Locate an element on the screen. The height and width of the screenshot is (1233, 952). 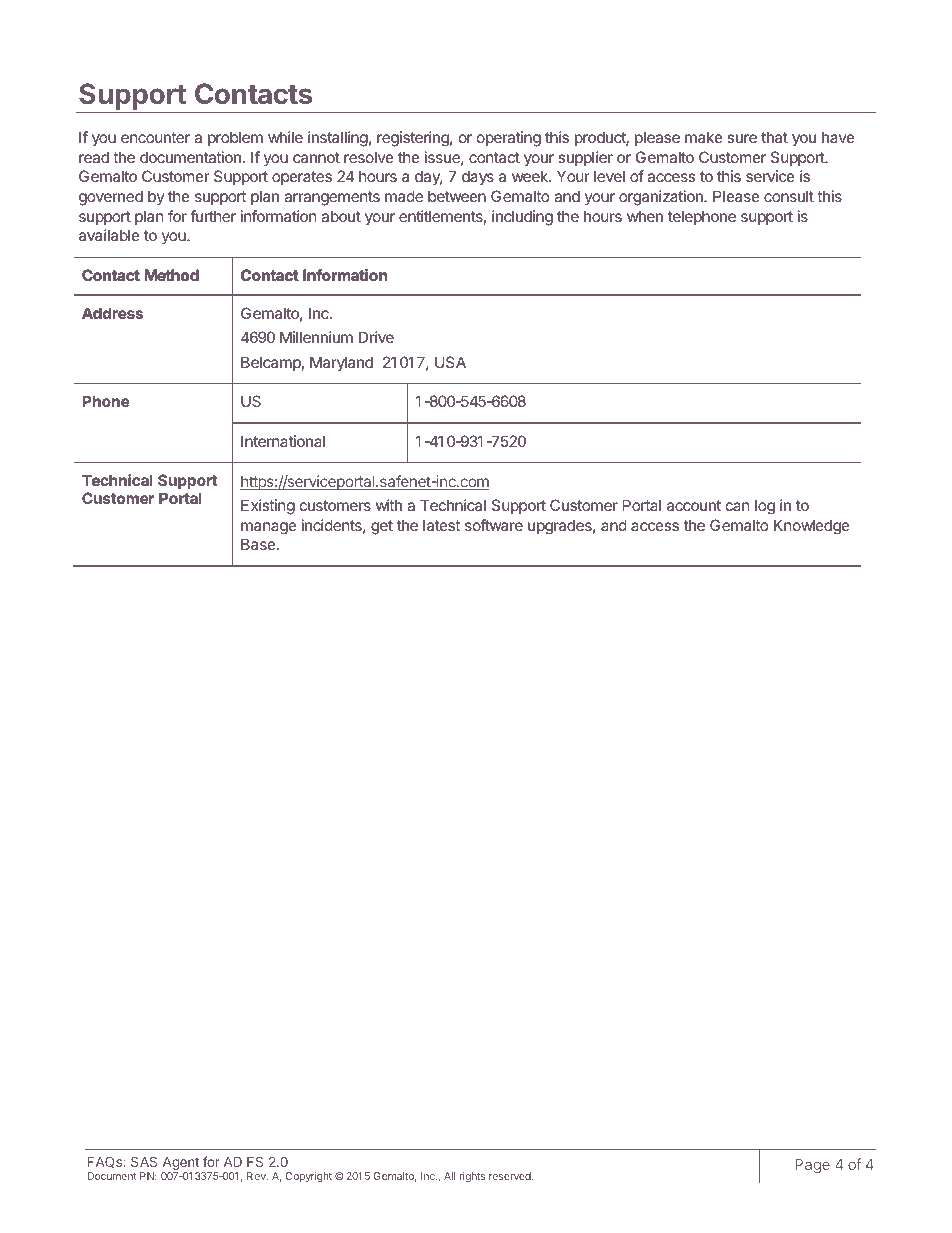
Page is located at coordinates (812, 1166).
